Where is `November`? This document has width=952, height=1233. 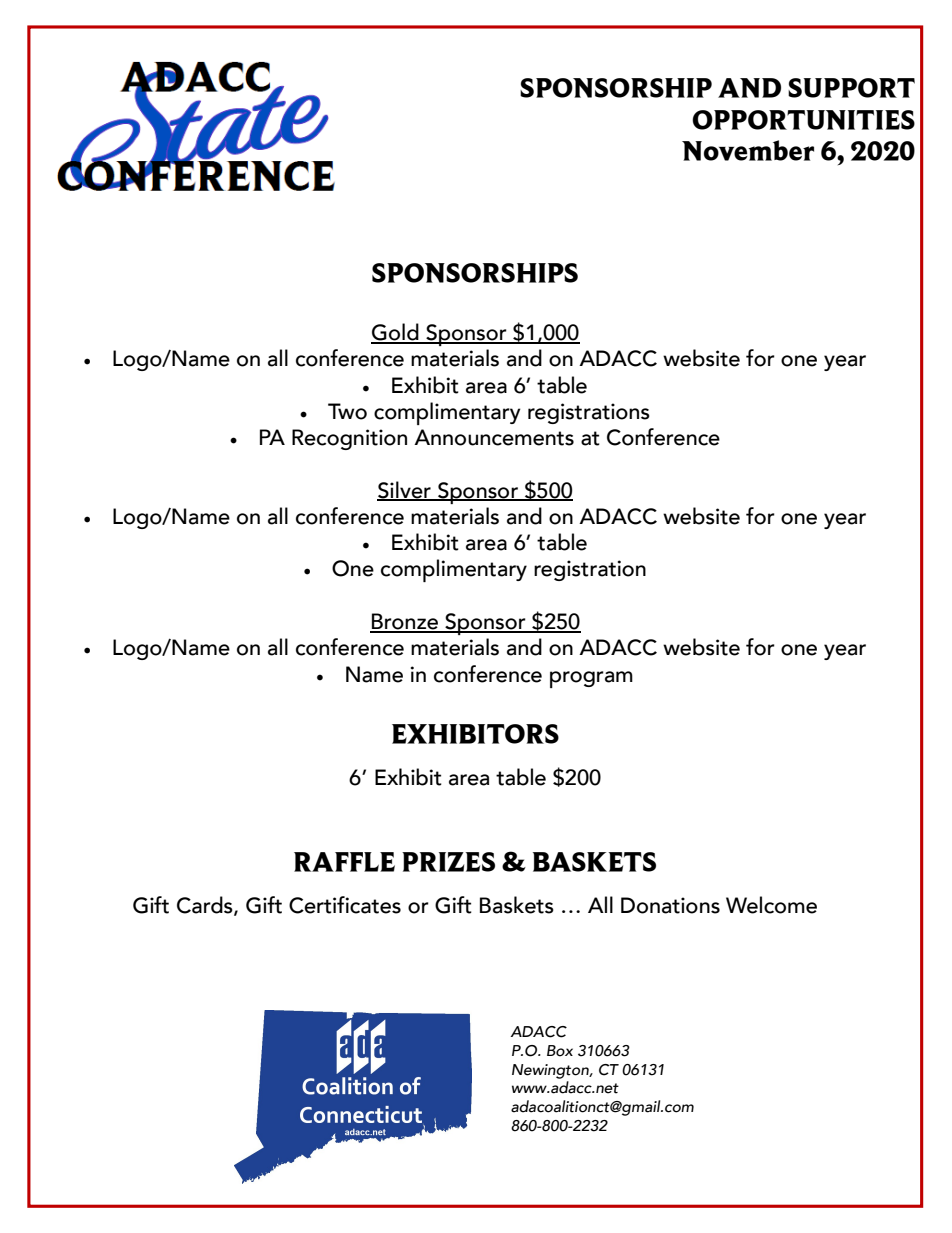 November is located at coordinates (748, 150).
